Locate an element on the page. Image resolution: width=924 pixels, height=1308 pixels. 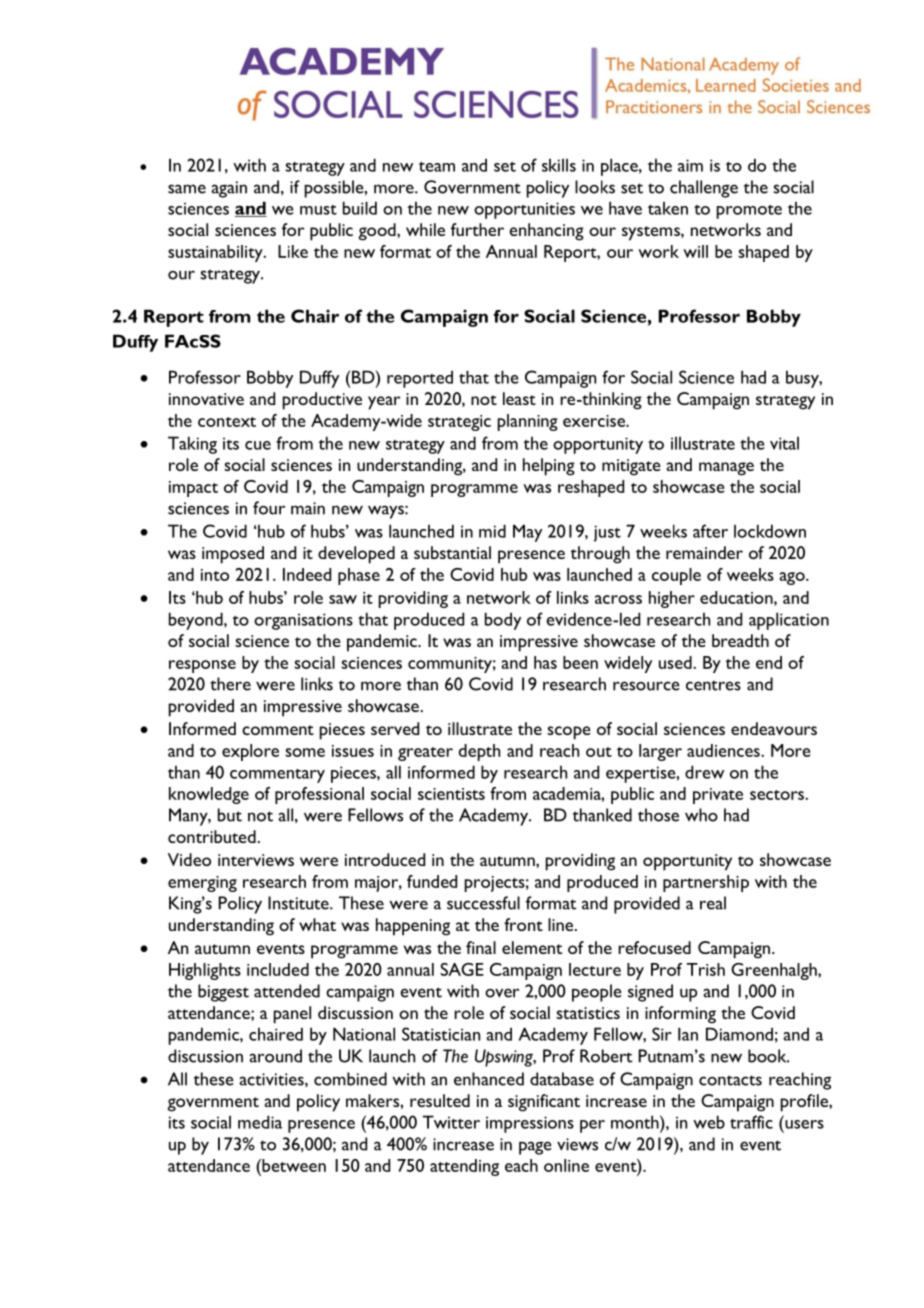
again is located at coordinates (229, 189).
